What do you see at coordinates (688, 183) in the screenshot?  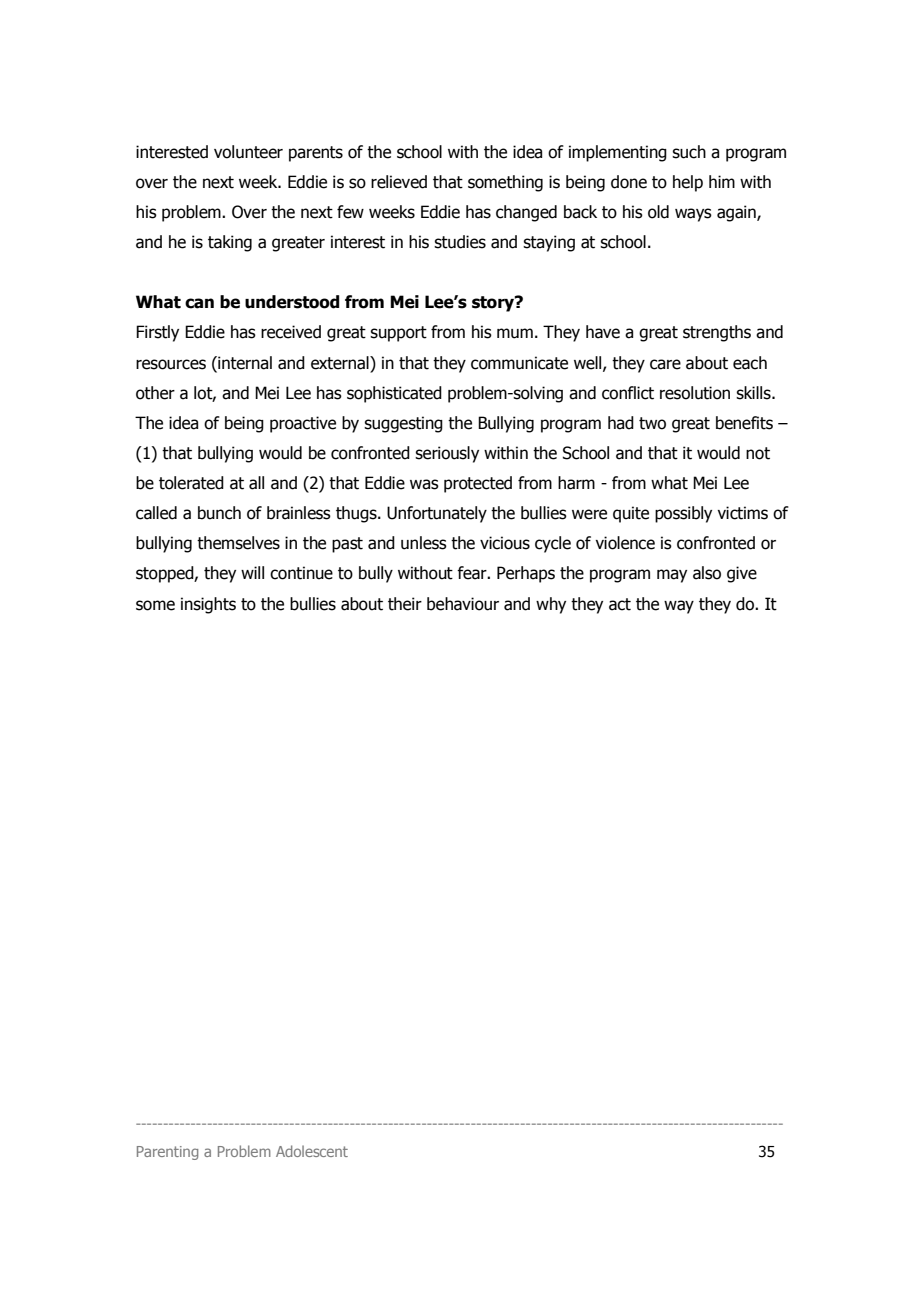 I see `help` at bounding box center [688, 183].
